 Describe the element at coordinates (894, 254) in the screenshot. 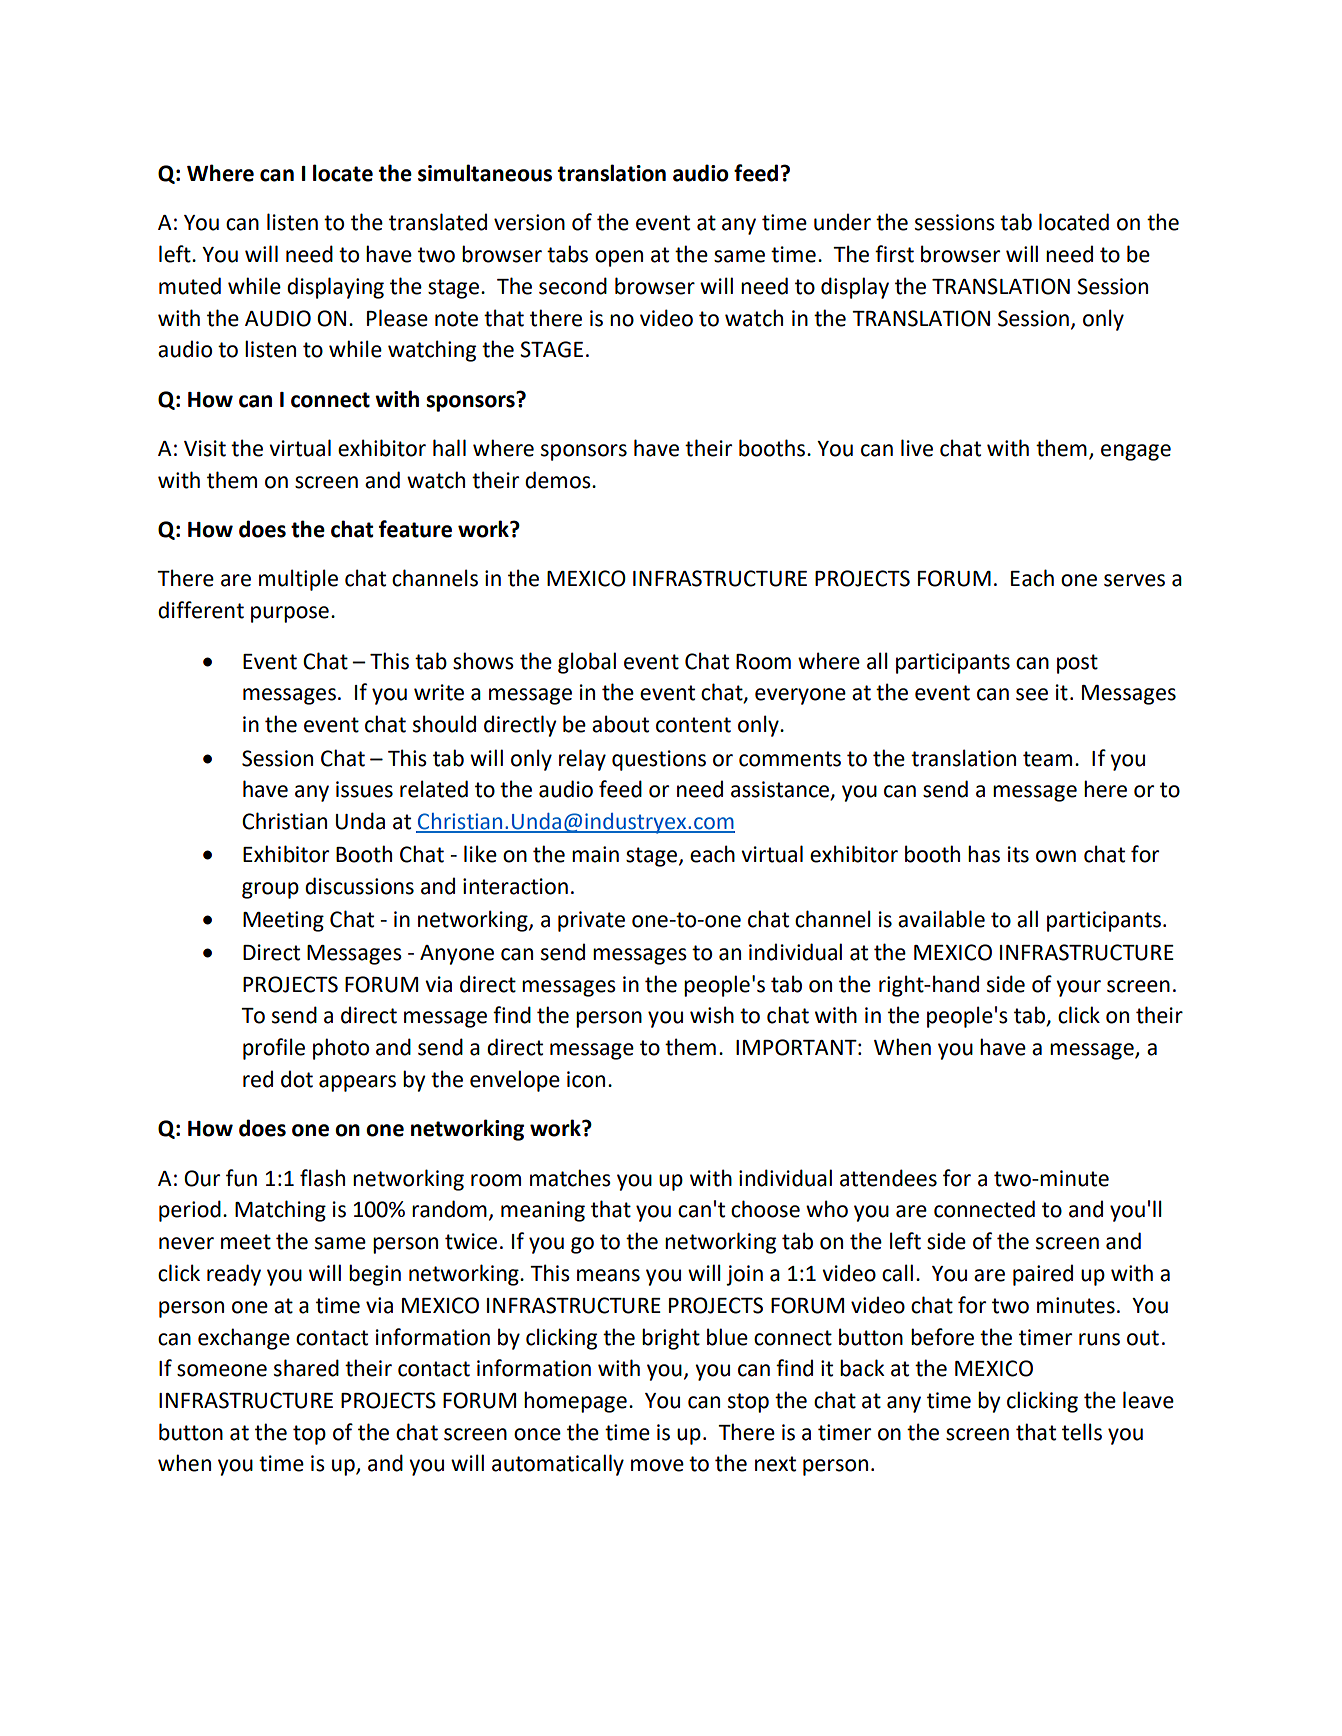

I see `first` at that location.
